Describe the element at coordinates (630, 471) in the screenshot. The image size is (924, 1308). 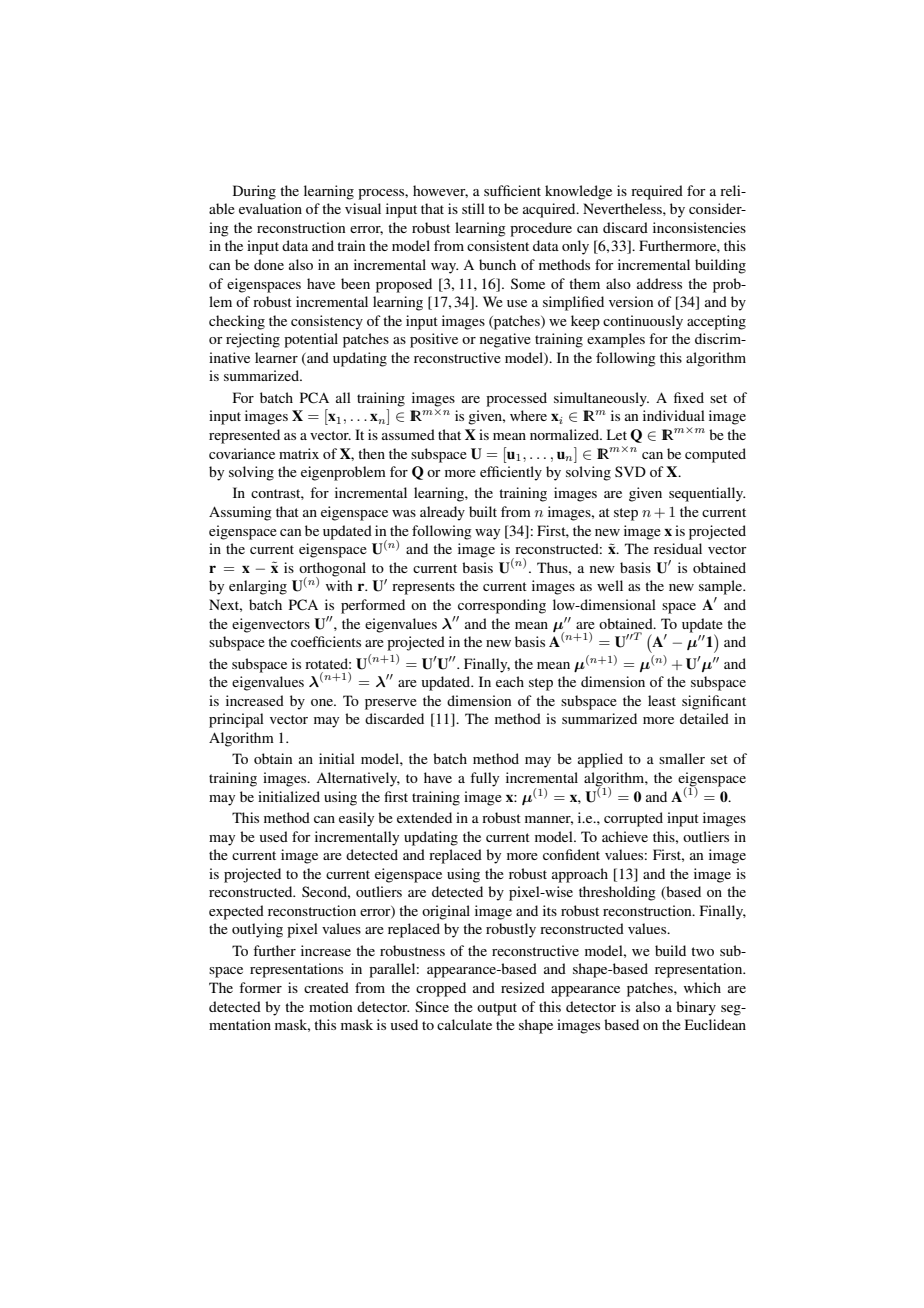
I see `SVD` at that location.
